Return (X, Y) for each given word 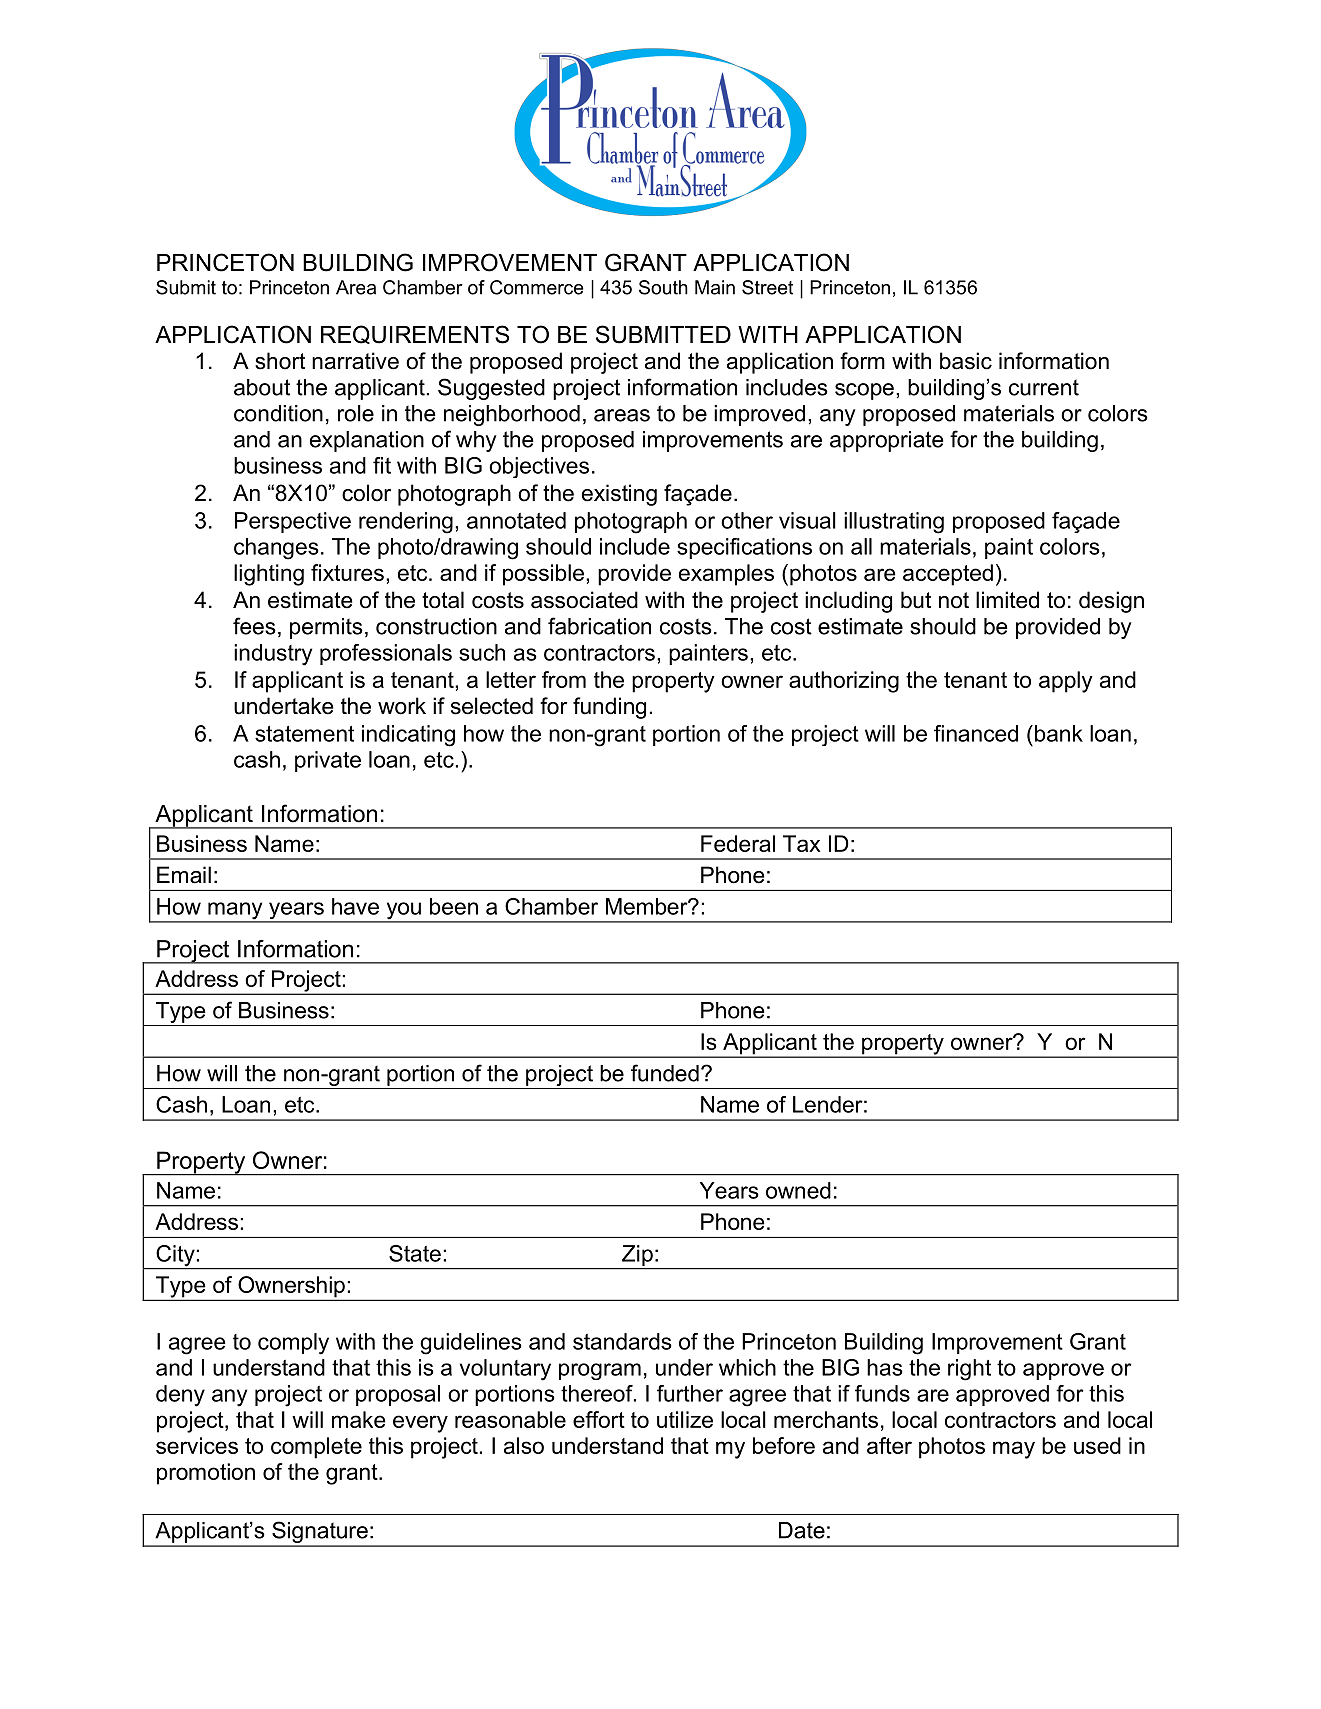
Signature (320, 1533)
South (663, 287)
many (235, 912)
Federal (738, 843)
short (280, 361)
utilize (685, 1419)
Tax (801, 843)
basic (966, 361)
